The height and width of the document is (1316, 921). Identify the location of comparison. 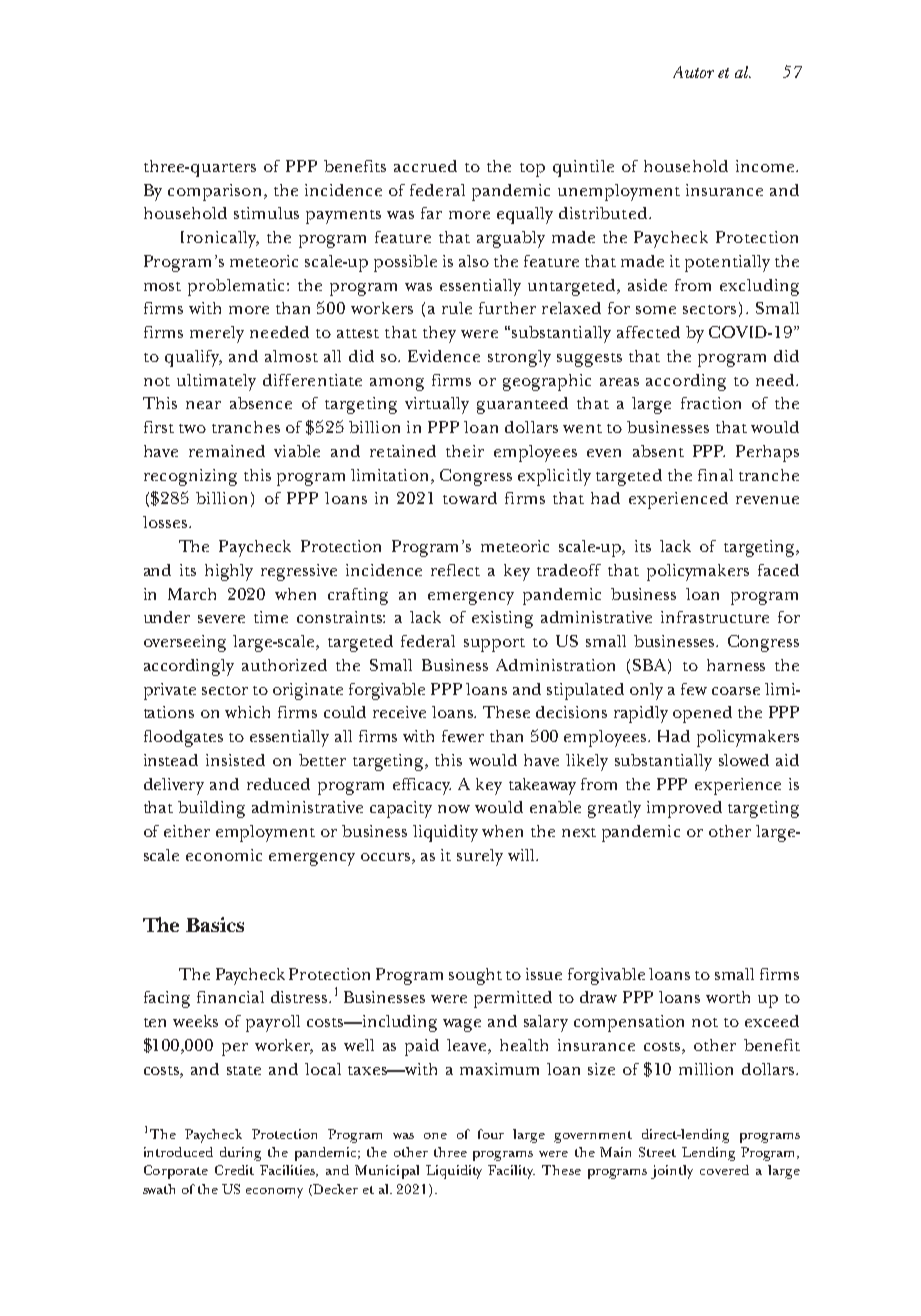
(214, 192).
